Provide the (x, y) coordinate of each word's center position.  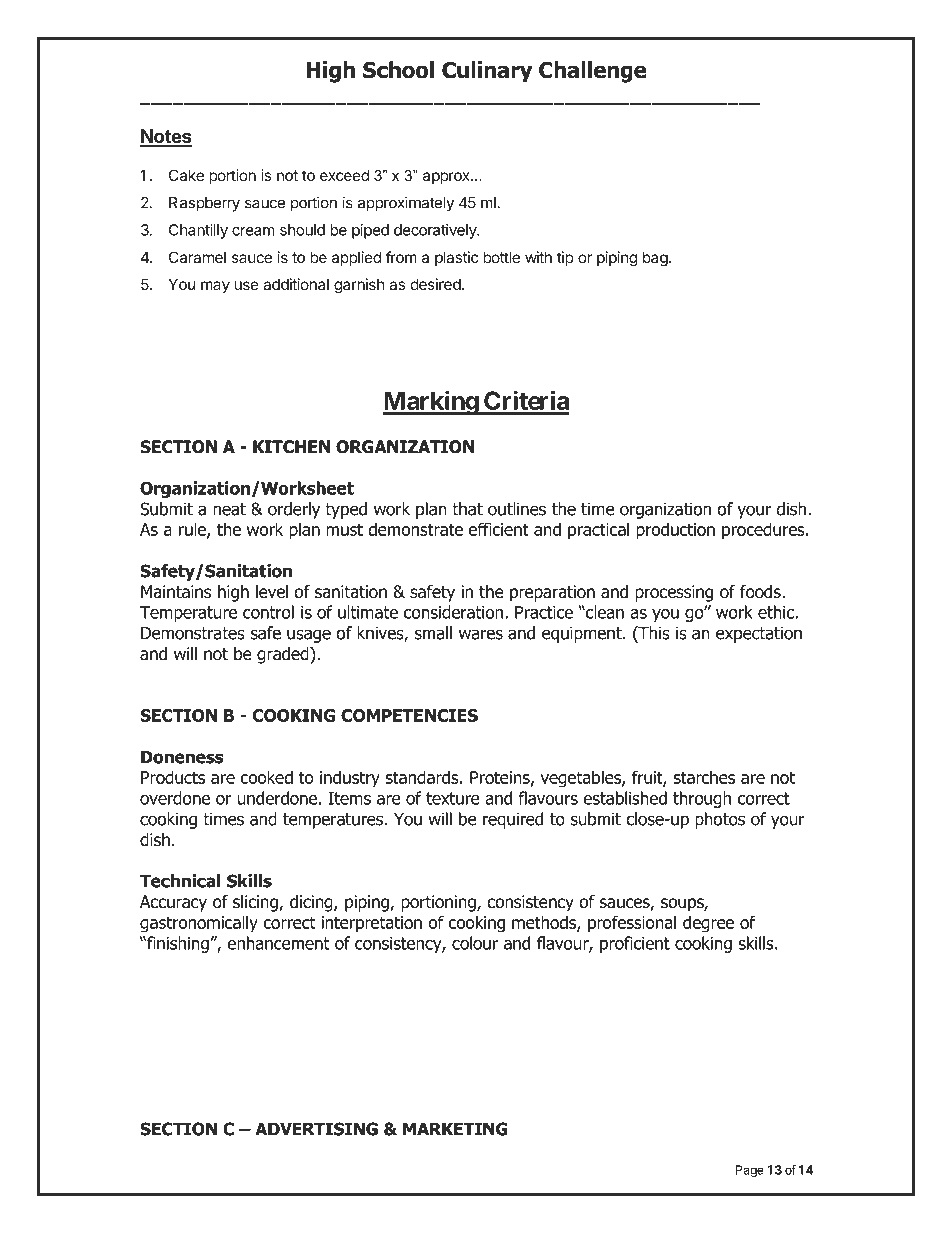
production (675, 531)
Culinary (487, 72)
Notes (166, 137)
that (467, 509)
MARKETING (455, 1129)
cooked (266, 777)
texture (453, 798)
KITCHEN (291, 447)
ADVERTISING (316, 1129)
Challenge (593, 72)
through (702, 799)
